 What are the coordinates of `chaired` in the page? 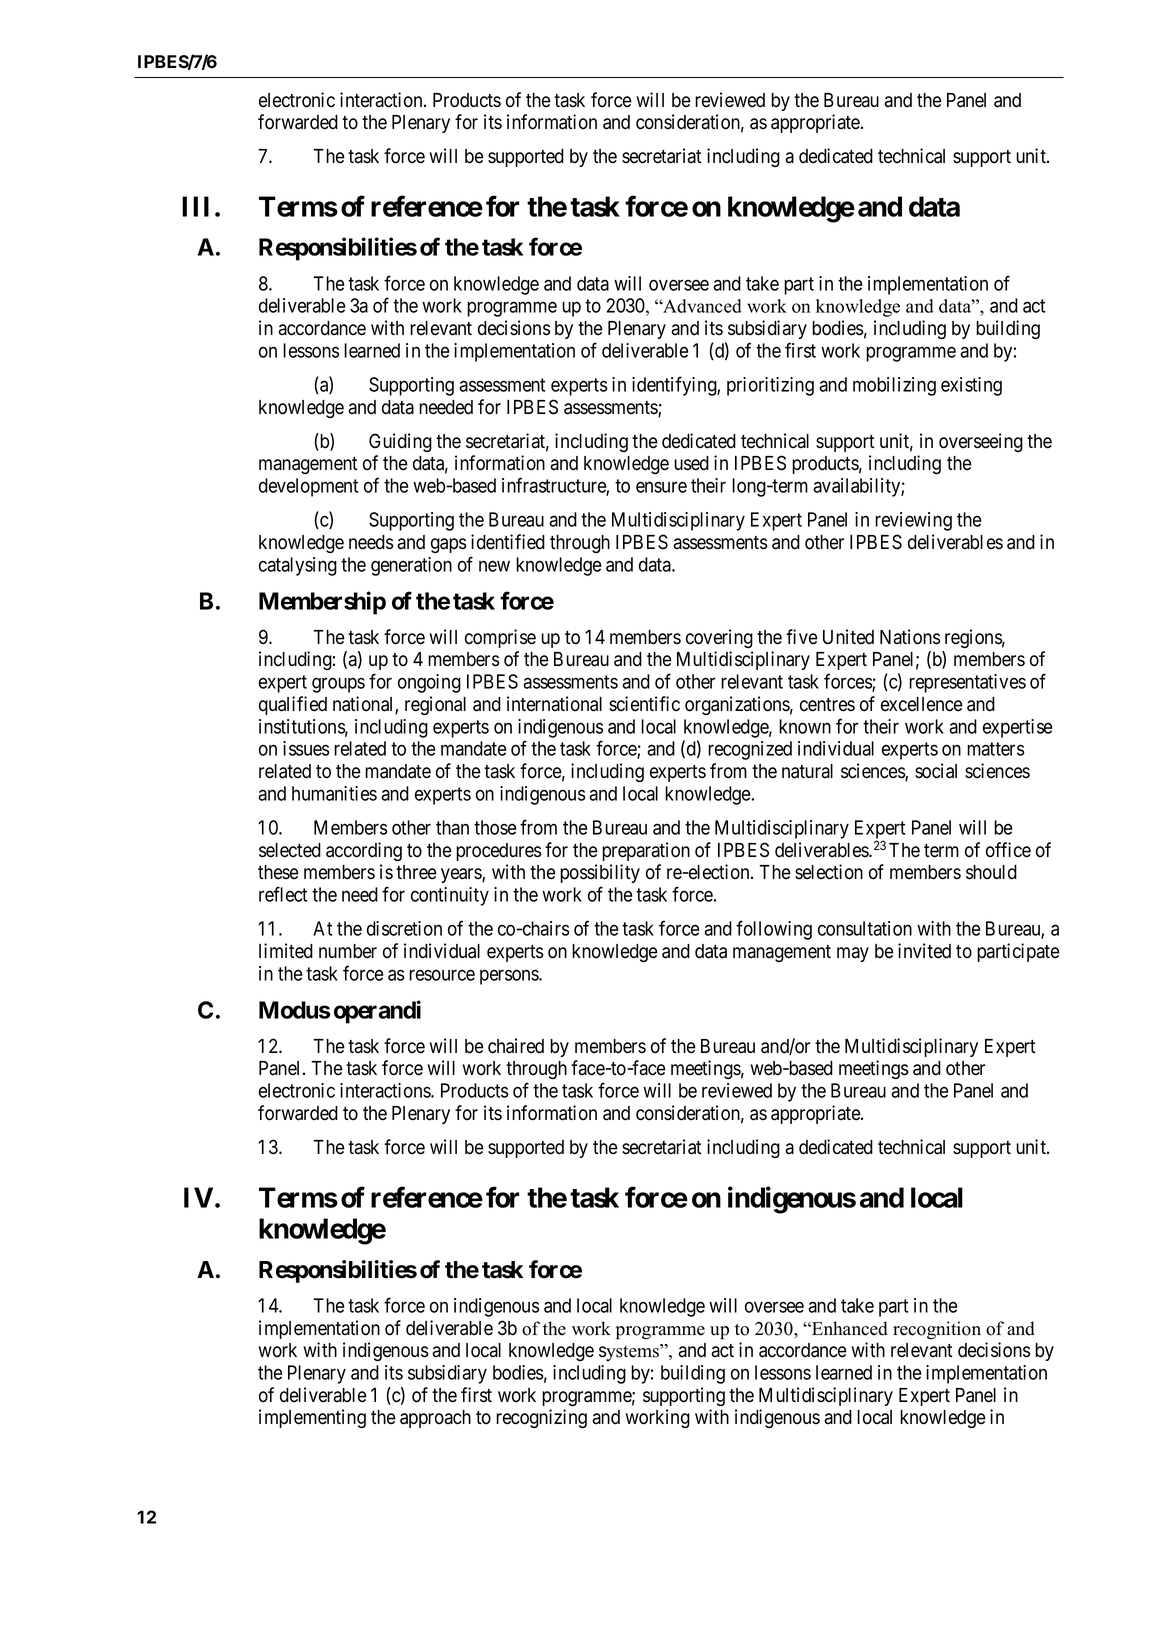 It's located at (516, 1046).
